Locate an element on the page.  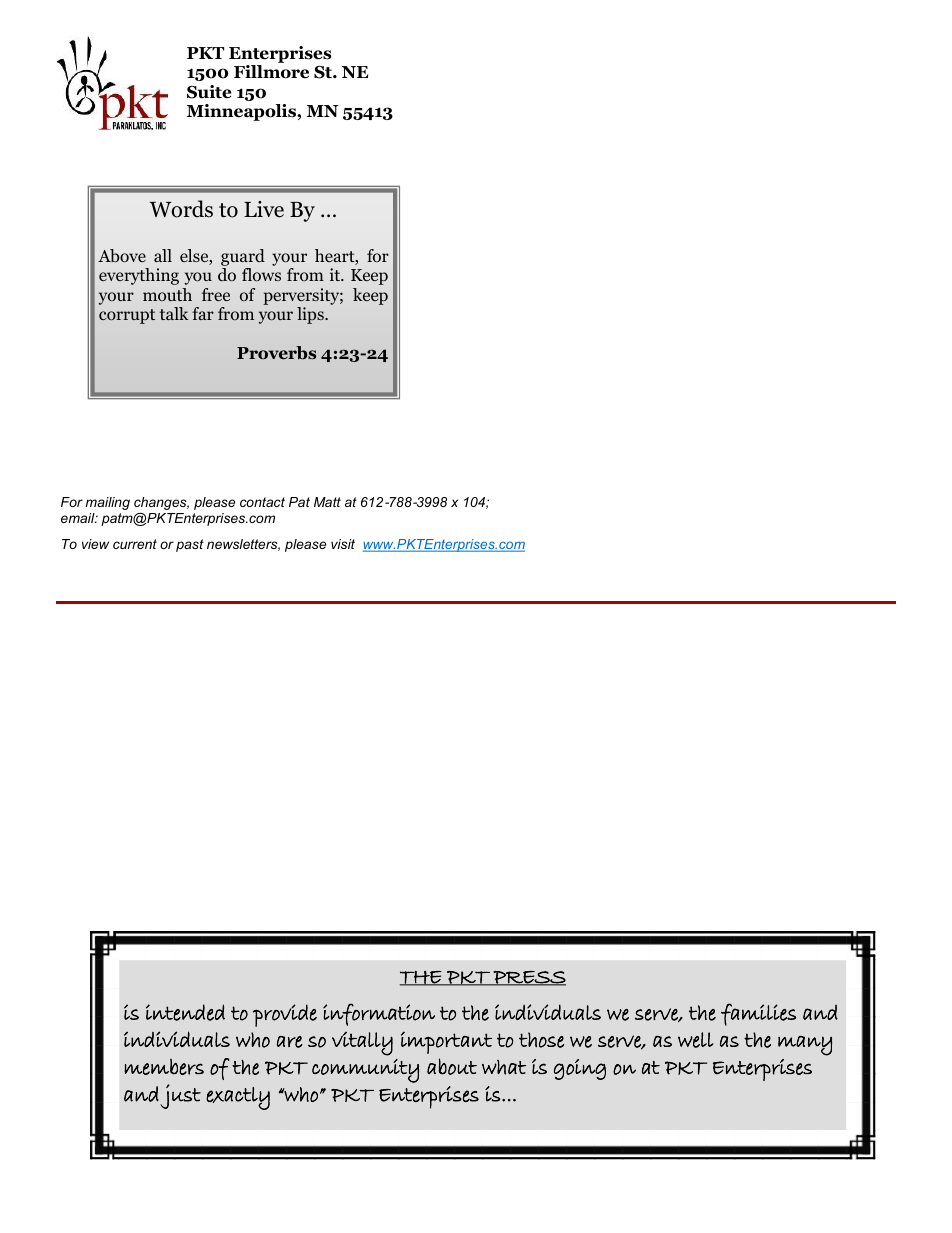
mailing is located at coordinates (107, 503).
